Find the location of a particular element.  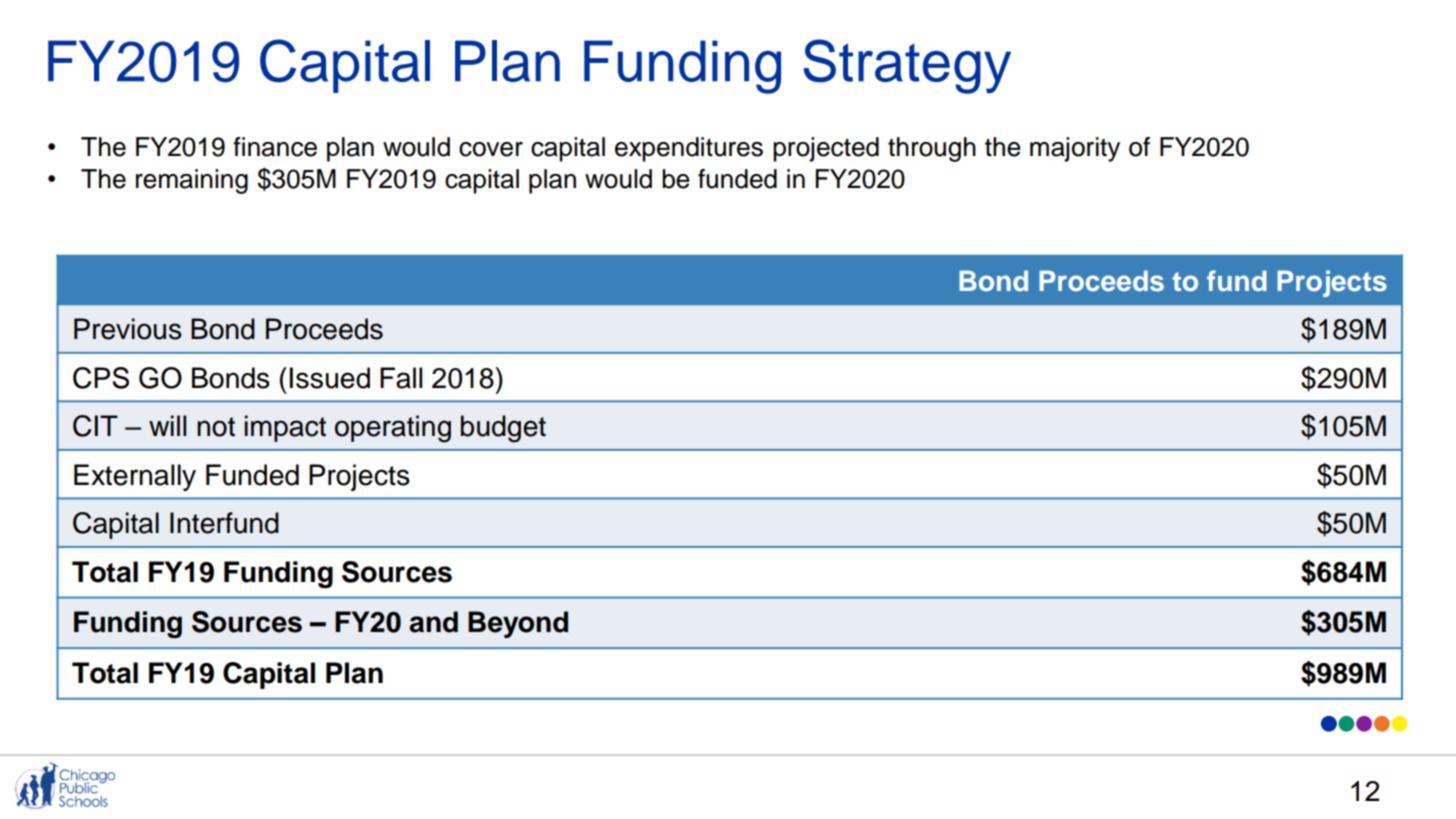

Strategy is located at coordinates (907, 66).
